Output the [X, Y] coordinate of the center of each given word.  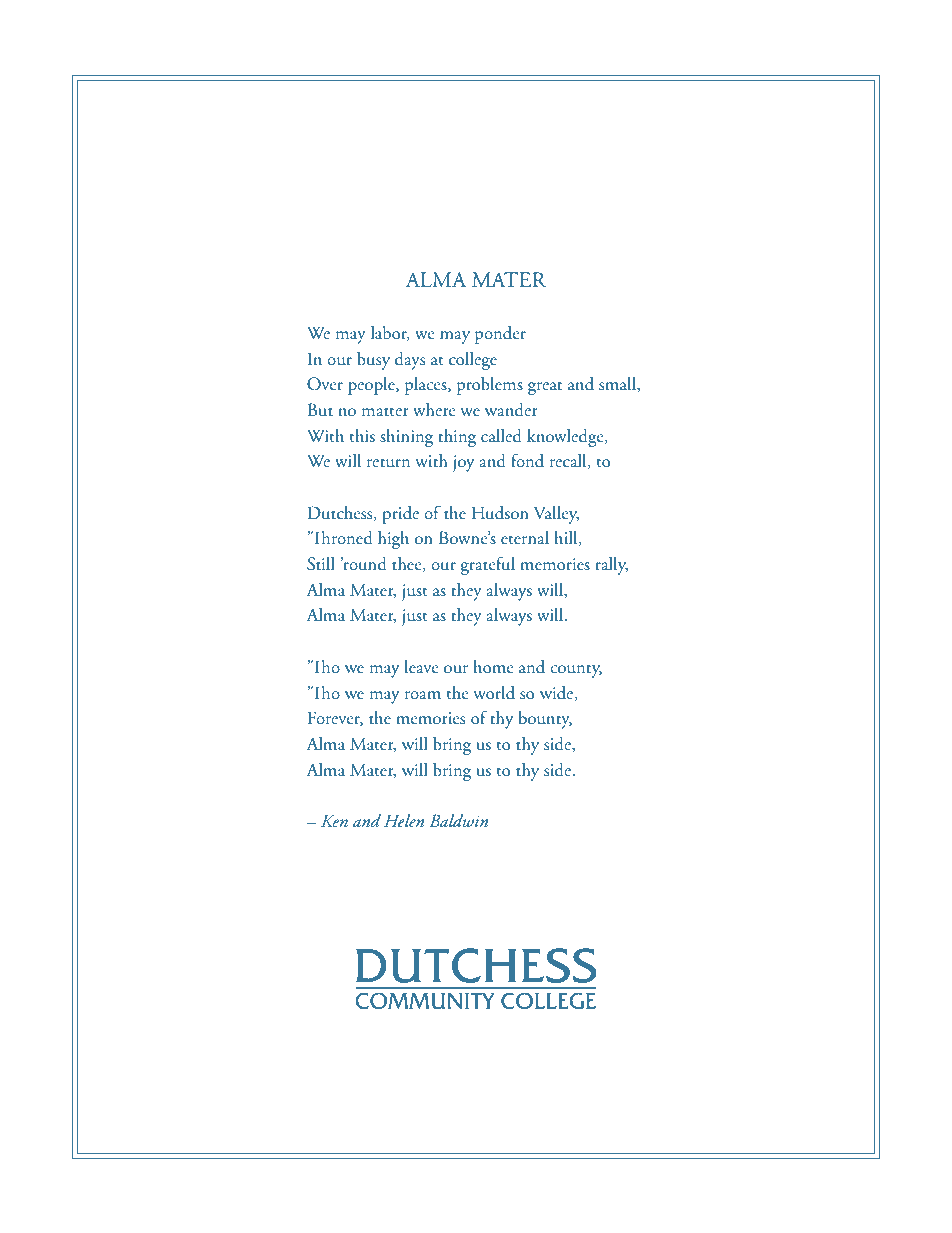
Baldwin [458, 820]
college [473, 361]
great [545, 388]
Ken [334, 820]
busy [373, 361]
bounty [545, 720]
